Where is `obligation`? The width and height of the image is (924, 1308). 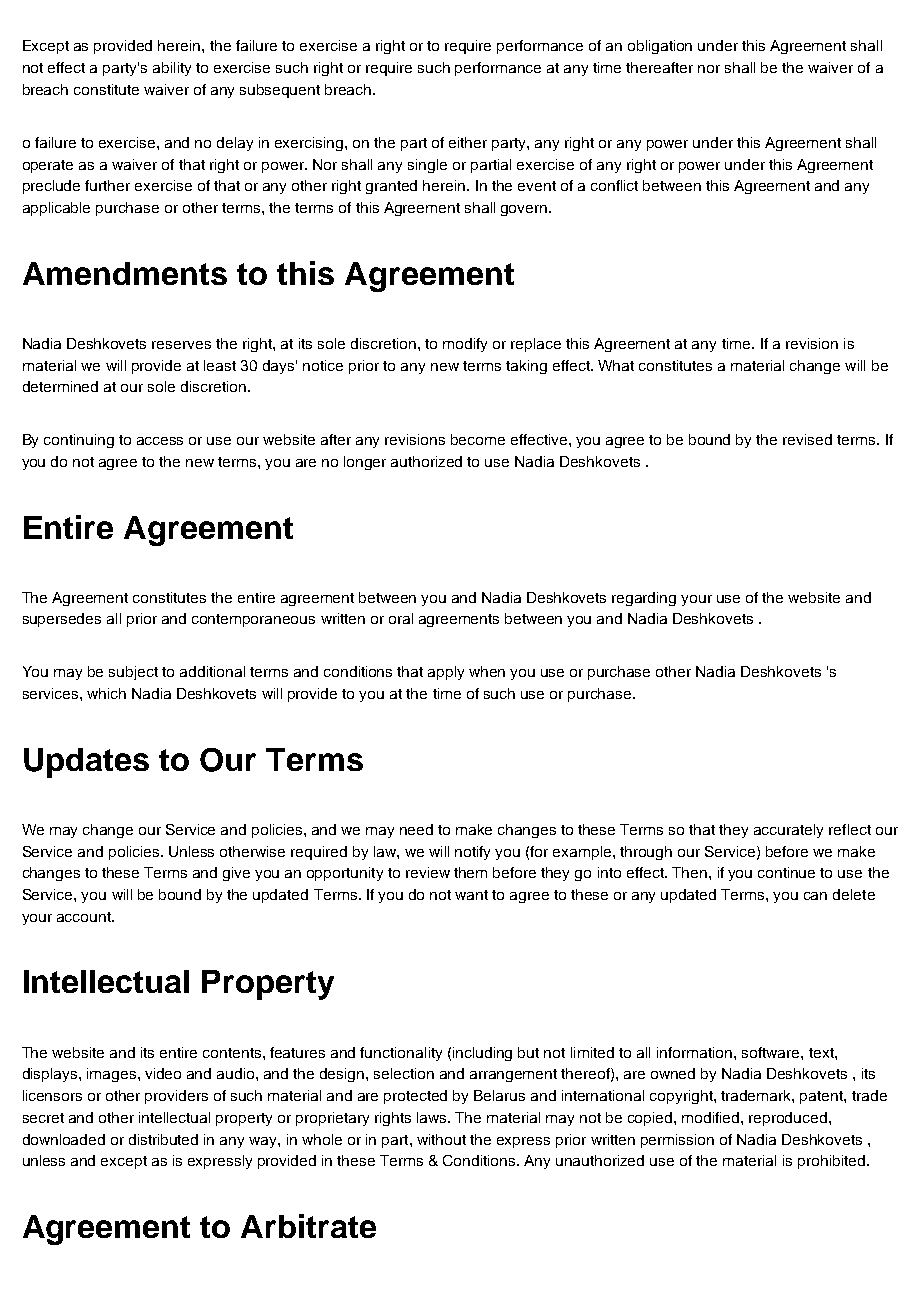
obligation is located at coordinates (660, 47).
